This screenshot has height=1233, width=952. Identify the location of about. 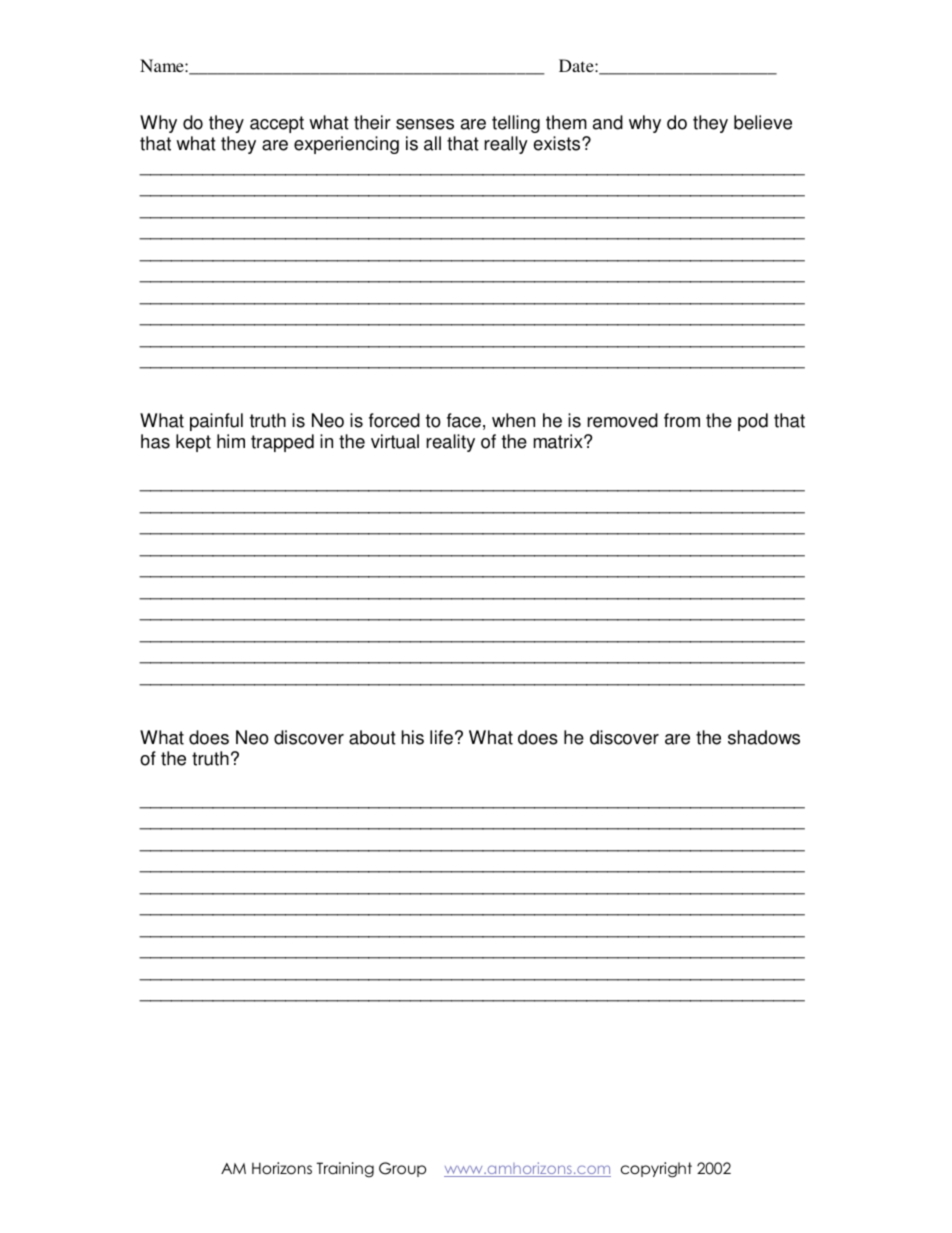
(372, 737).
